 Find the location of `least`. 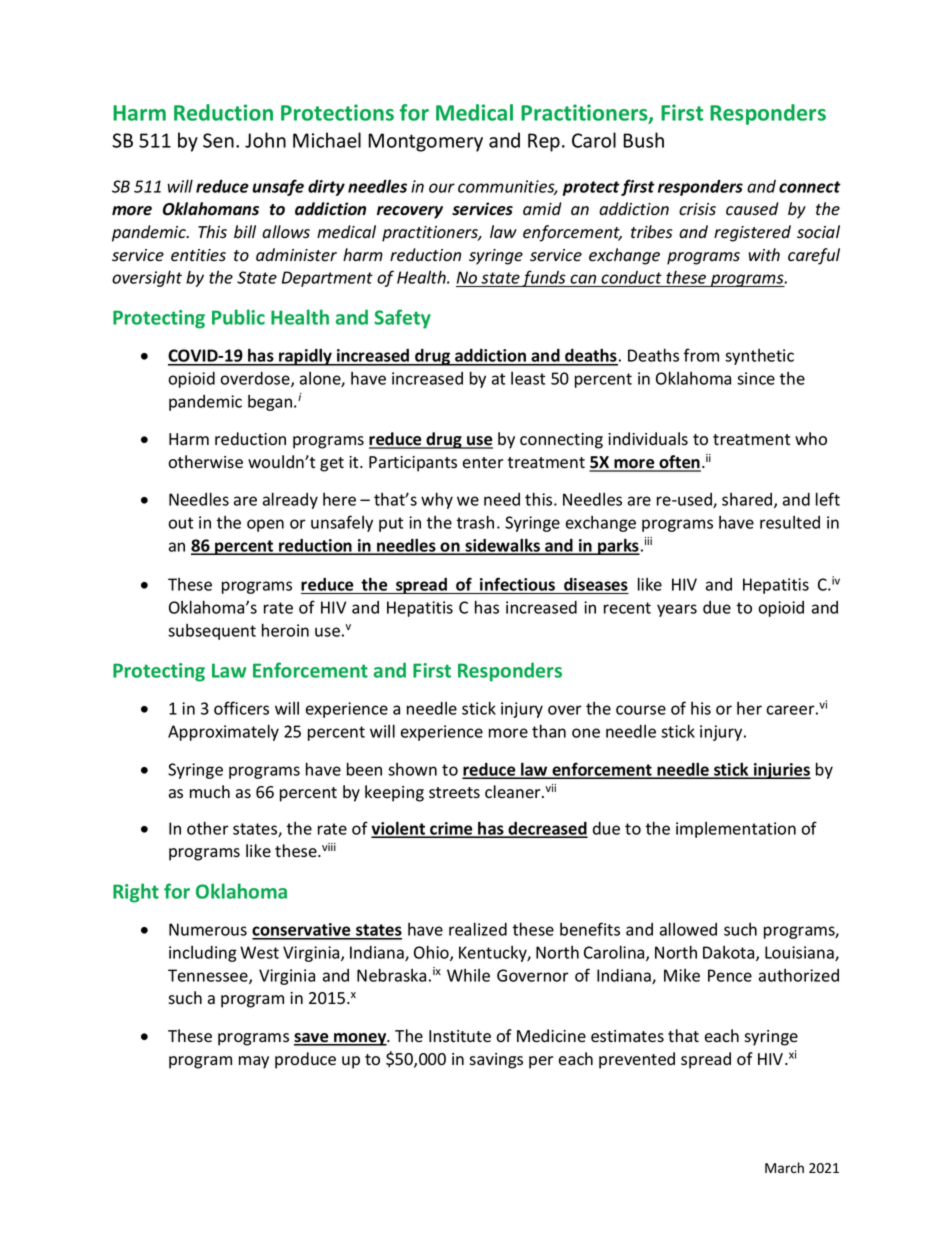

least is located at coordinates (528, 378).
